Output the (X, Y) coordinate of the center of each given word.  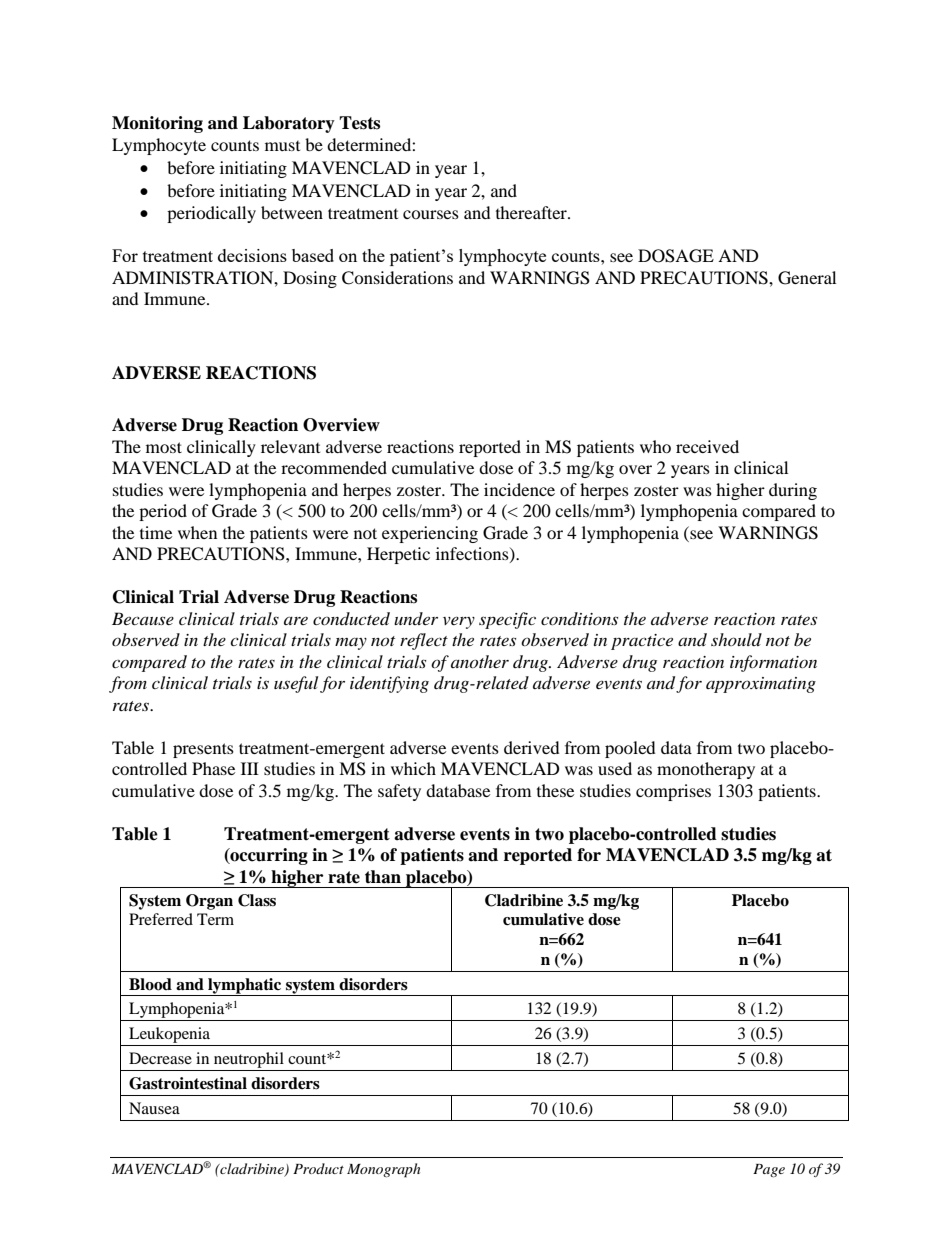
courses (431, 214)
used (615, 768)
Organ (209, 902)
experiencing (430, 534)
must (282, 146)
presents (203, 750)
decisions (252, 255)
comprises (673, 792)
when (197, 532)
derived (532, 747)
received (707, 446)
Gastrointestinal (188, 1083)
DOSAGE (676, 256)
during (793, 491)
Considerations (397, 278)
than (383, 877)
